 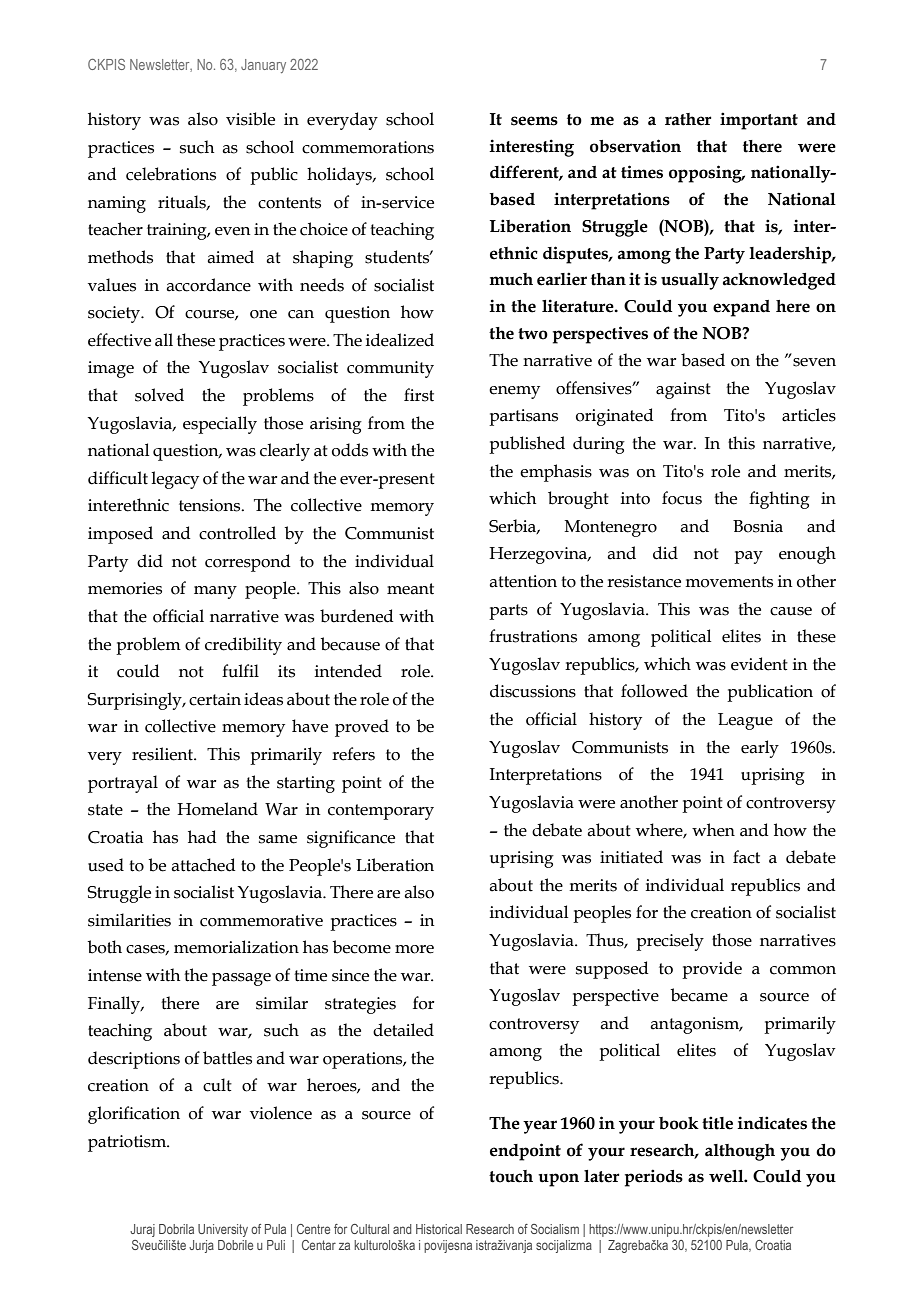 I want to click on when, so click(x=713, y=830).
